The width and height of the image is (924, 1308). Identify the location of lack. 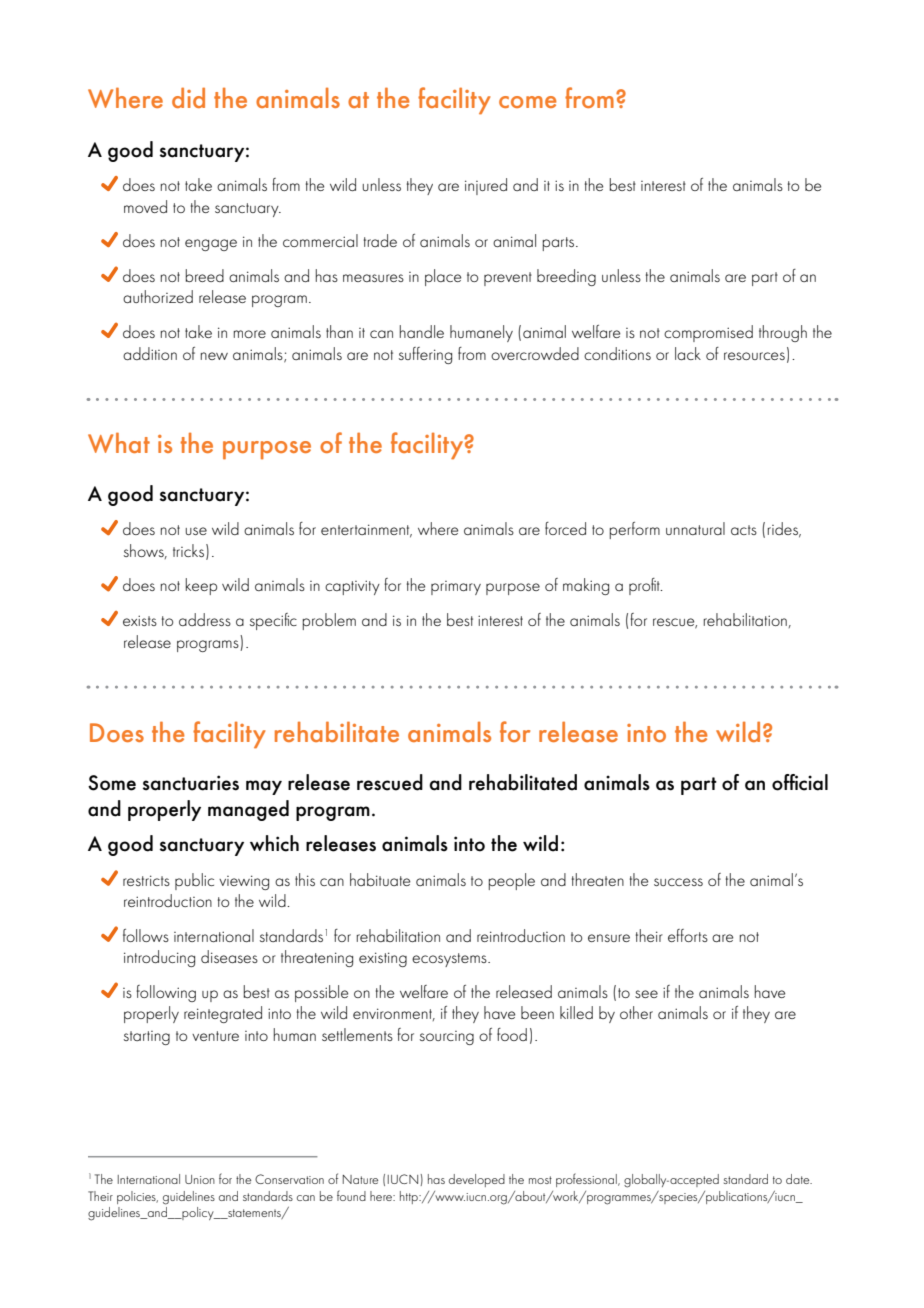
(688, 353).
